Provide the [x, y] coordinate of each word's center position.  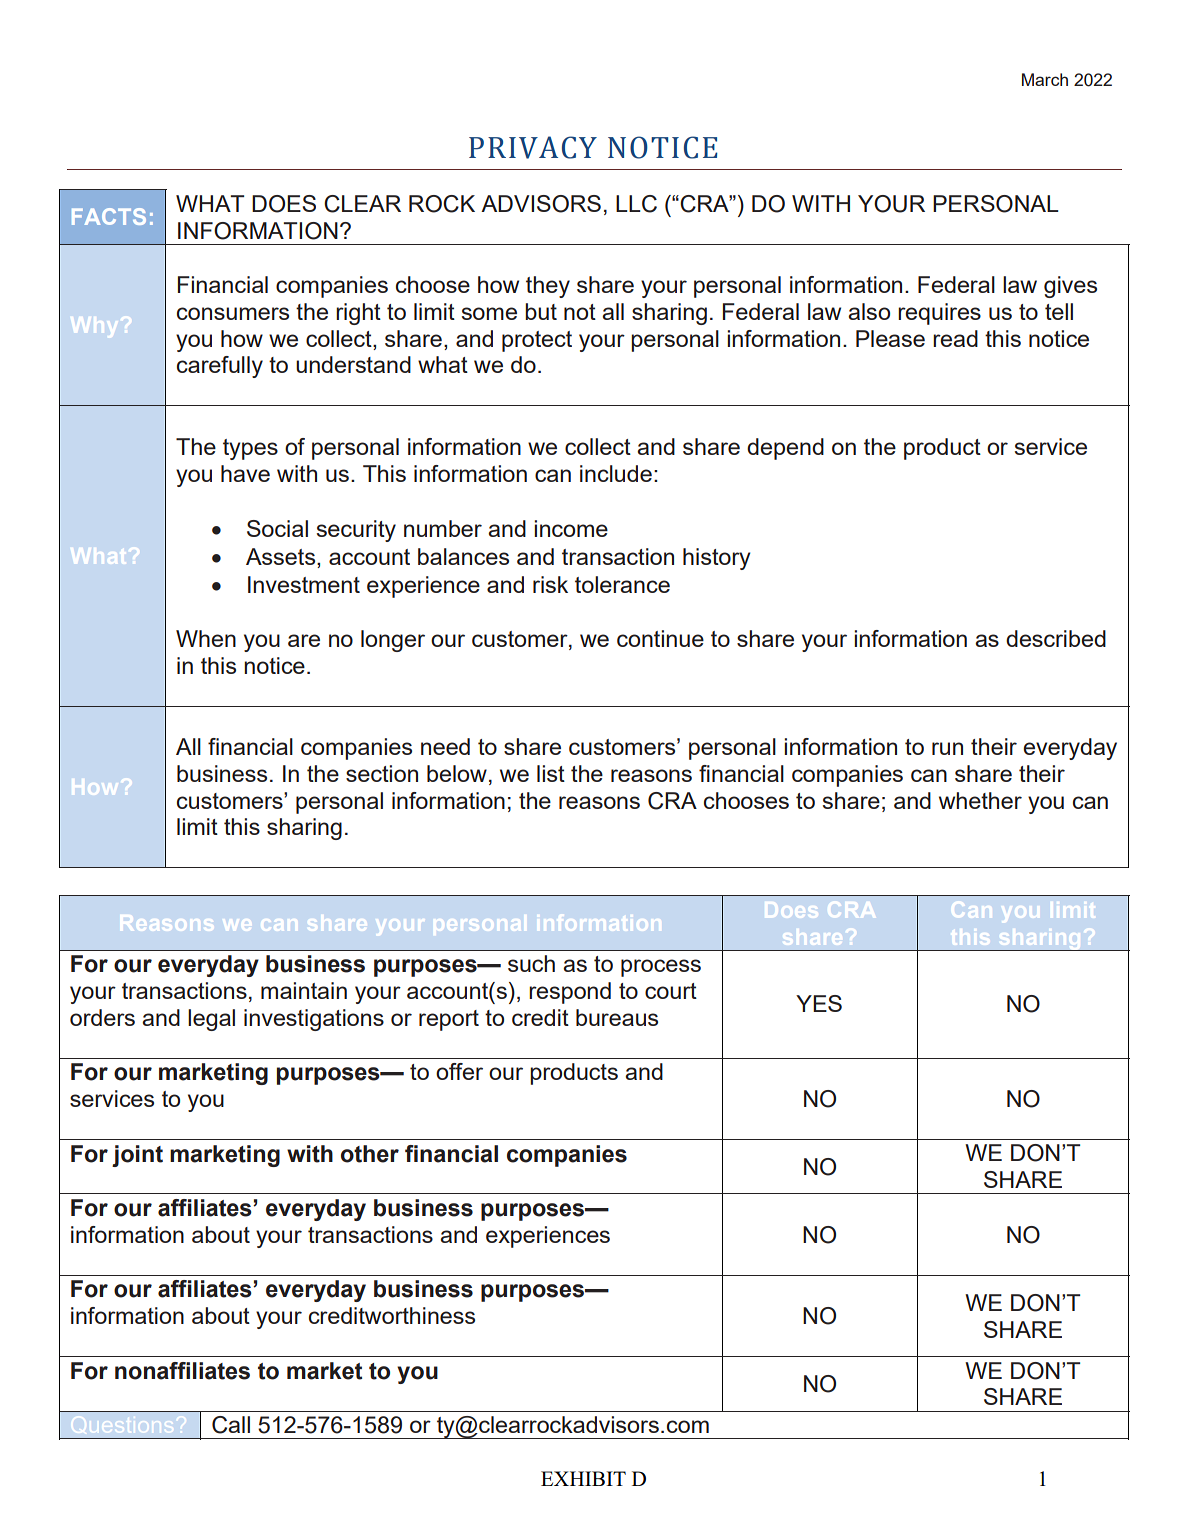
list [551, 773]
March [1045, 79]
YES [819, 1003]
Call [231, 1425]
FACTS [109, 216]
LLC [636, 204]
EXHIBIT [583, 1478]
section [382, 773]
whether [980, 800]
